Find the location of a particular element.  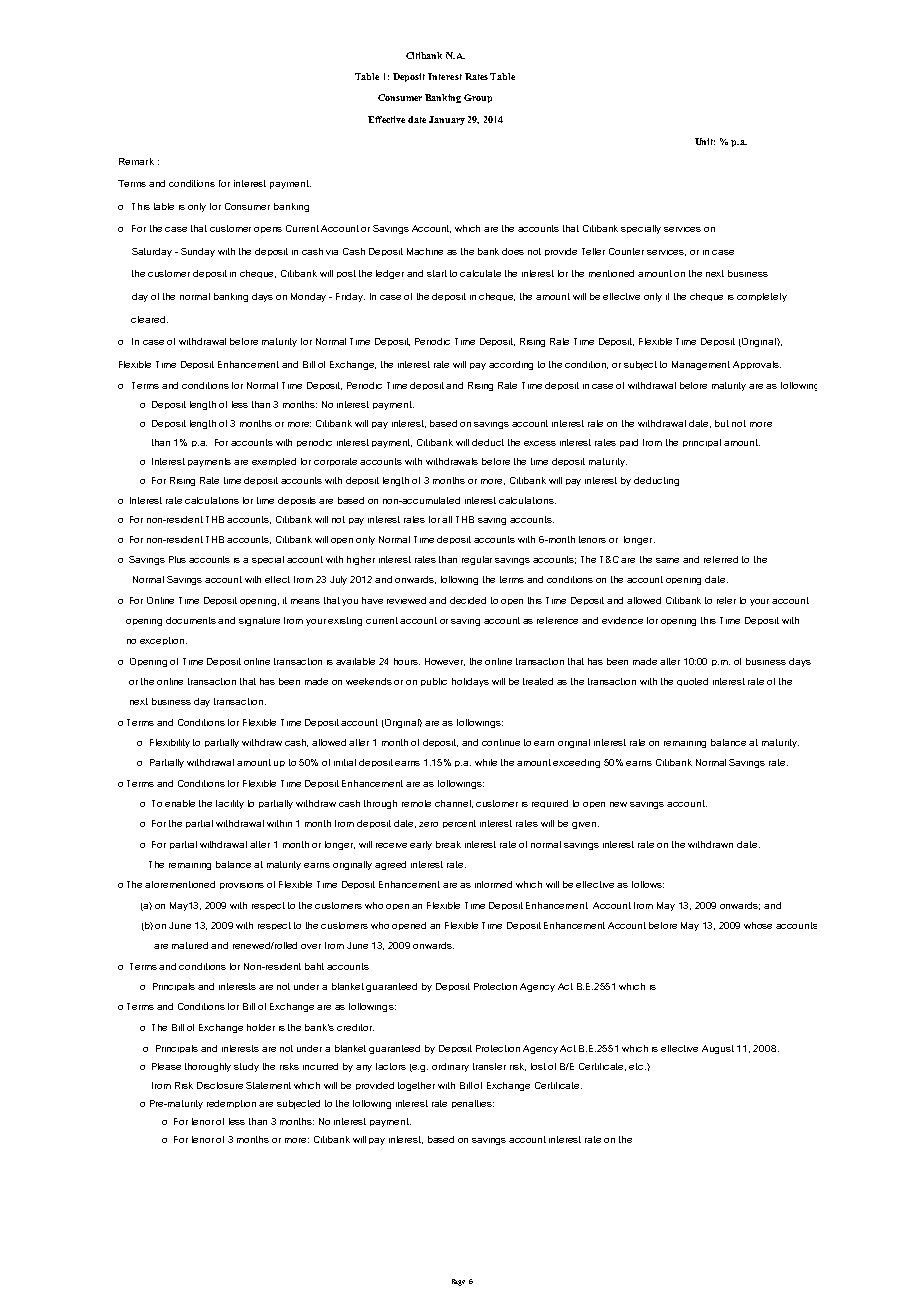

quoted is located at coordinates (692, 682).
